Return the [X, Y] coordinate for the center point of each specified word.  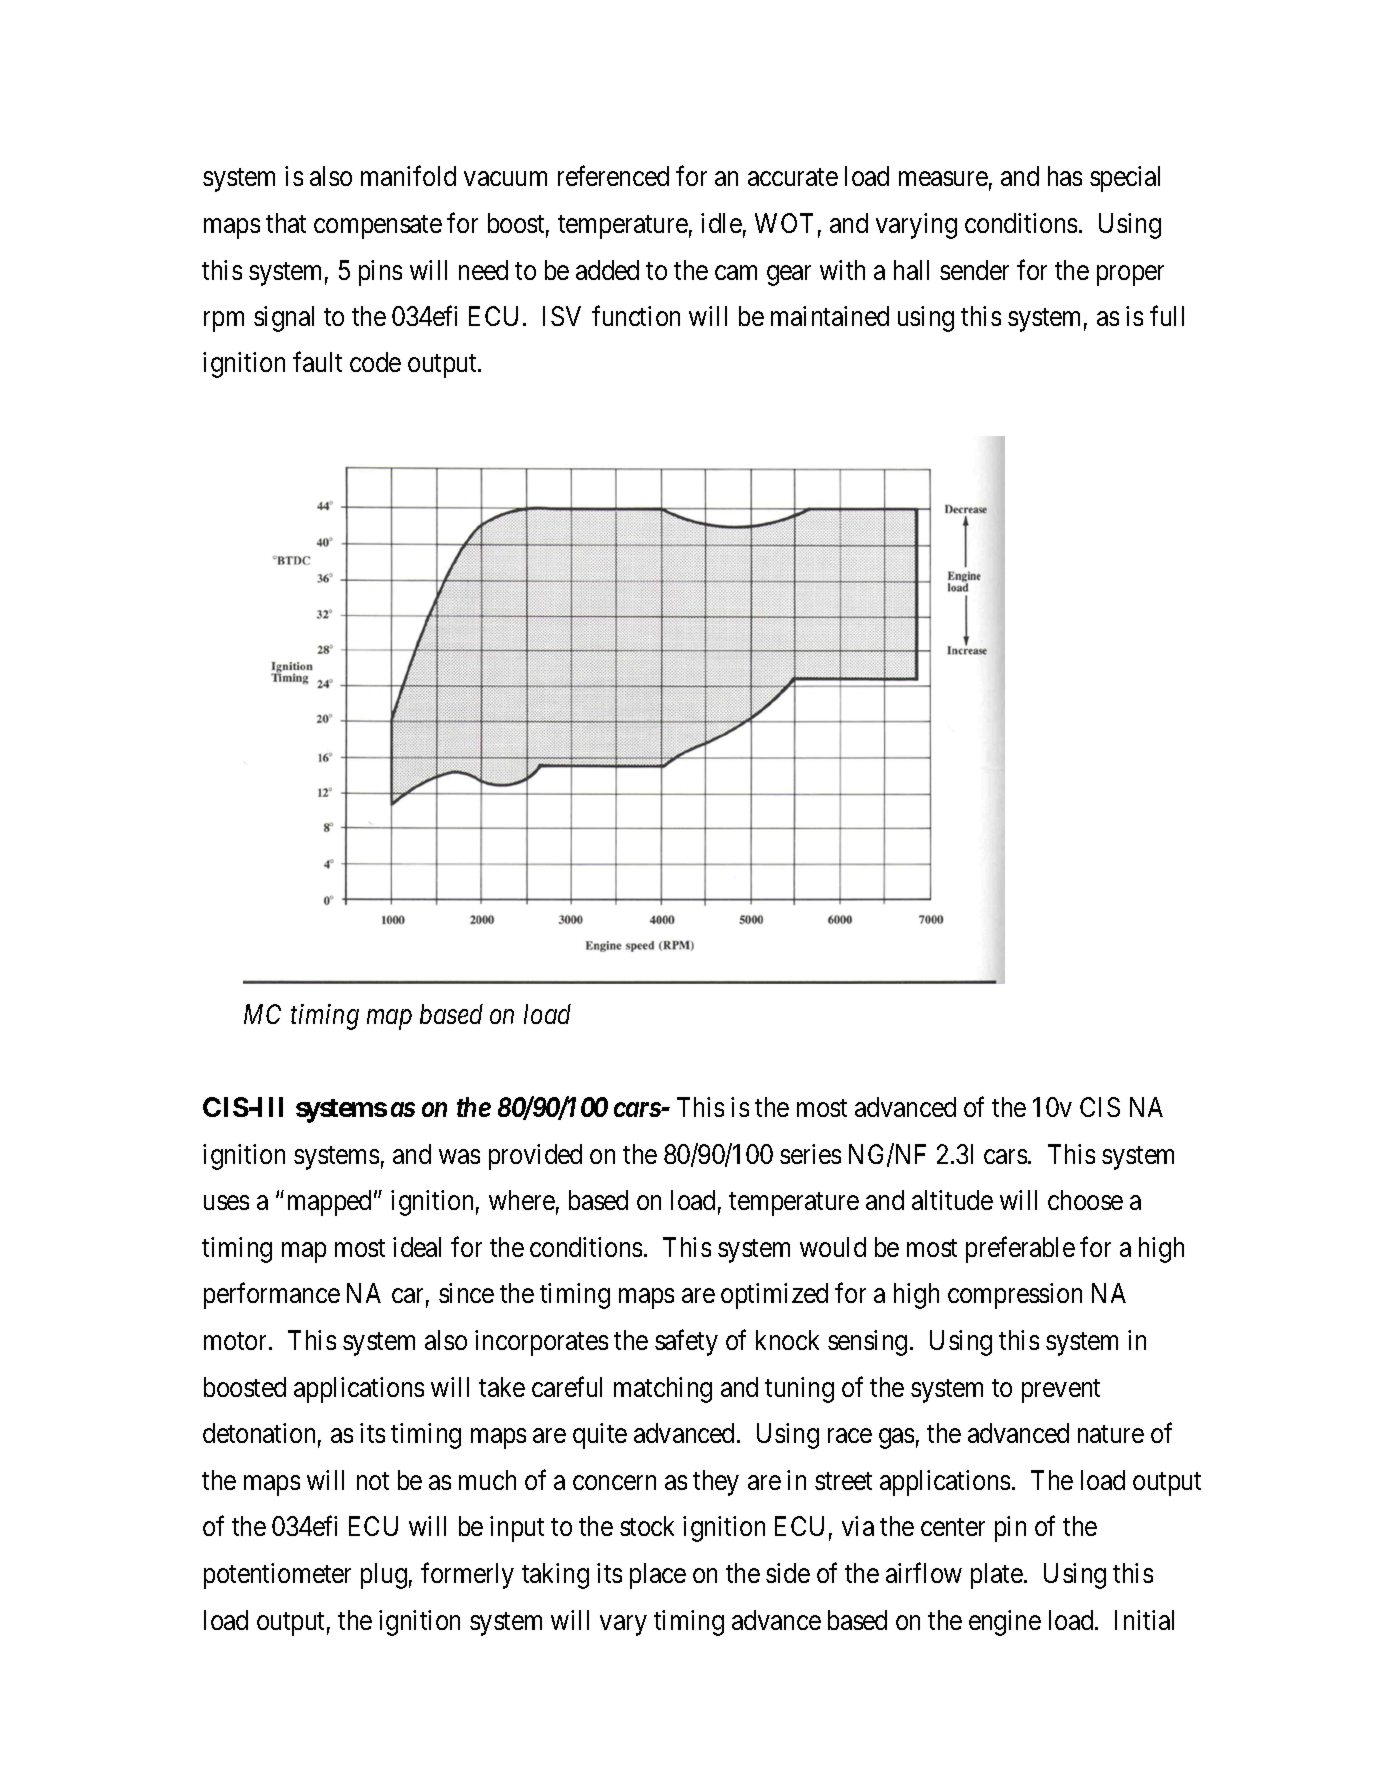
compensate [378, 227]
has [1065, 176]
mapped [329, 1203]
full [1167, 315]
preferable [1020, 1249]
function [636, 315]
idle [721, 223]
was [459, 1156]
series [810, 1154]
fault [317, 362]
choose [1085, 1200]
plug [384, 1576]
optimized [774, 1296]
